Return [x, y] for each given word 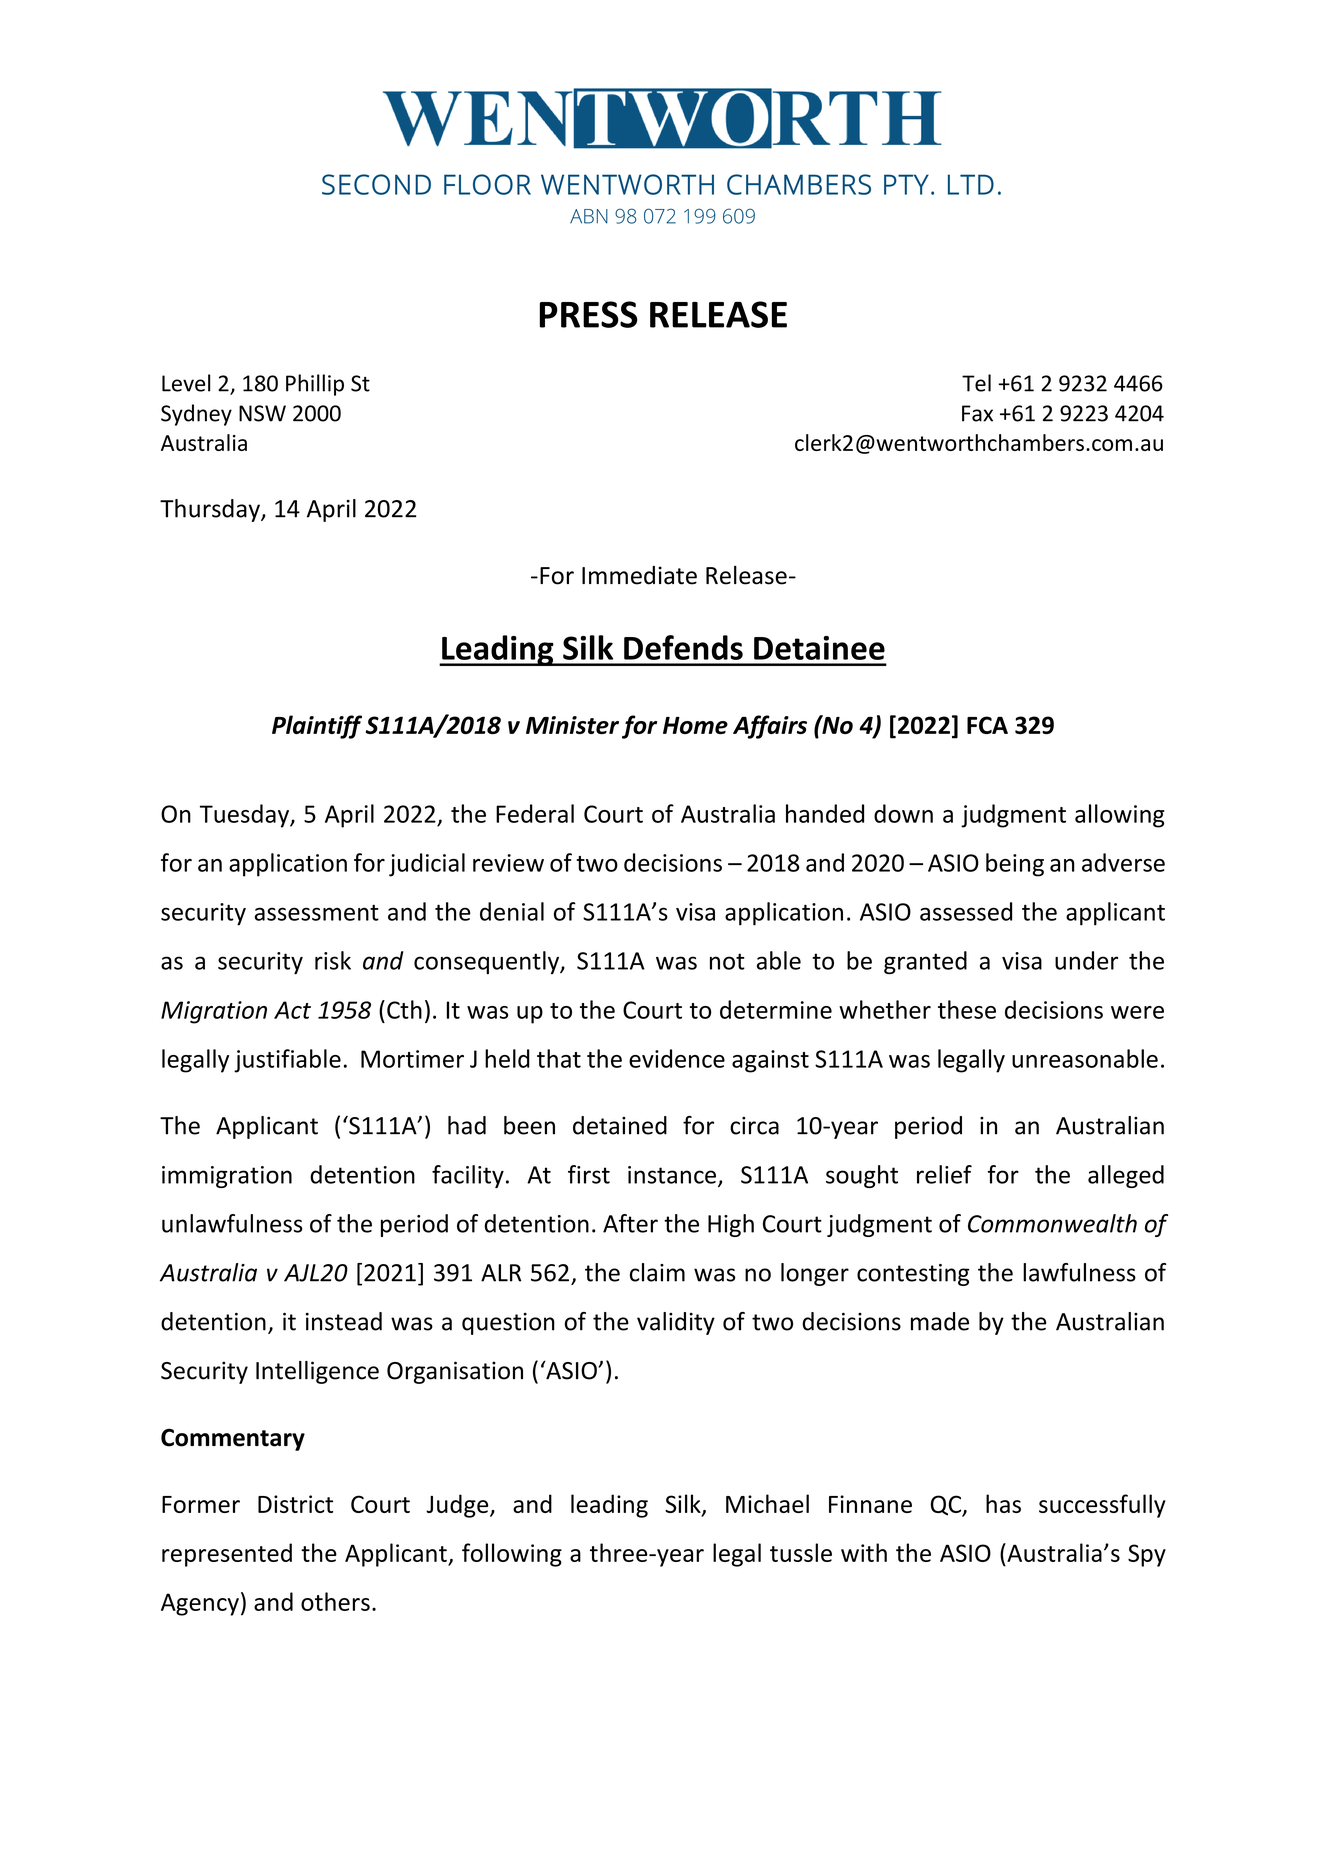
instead [344, 1321]
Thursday [211, 510]
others [335, 1601]
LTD [971, 184]
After [630, 1223]
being [1015, 865]
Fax [977, 413]
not [727, 961]
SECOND [376, 184]
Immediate [639, 575]
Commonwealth [1052, 1223]
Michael [767, 1503]
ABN [589, 216]
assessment [317, 913]
